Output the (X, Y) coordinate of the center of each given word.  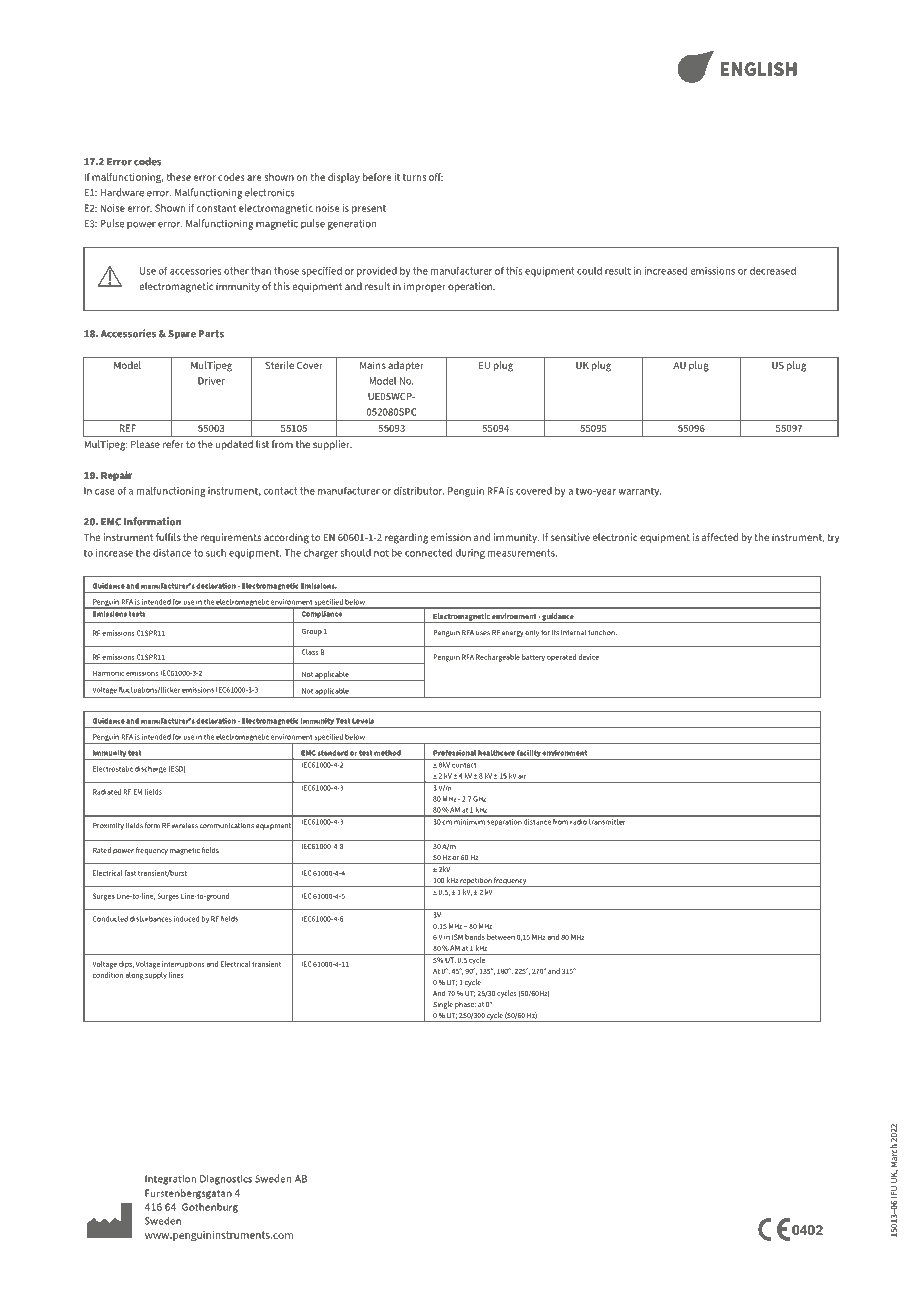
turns (414, 177)
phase (465, 1005)
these (178, 177)
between (501, 937)
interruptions (183, 965)
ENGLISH (758, 69)
